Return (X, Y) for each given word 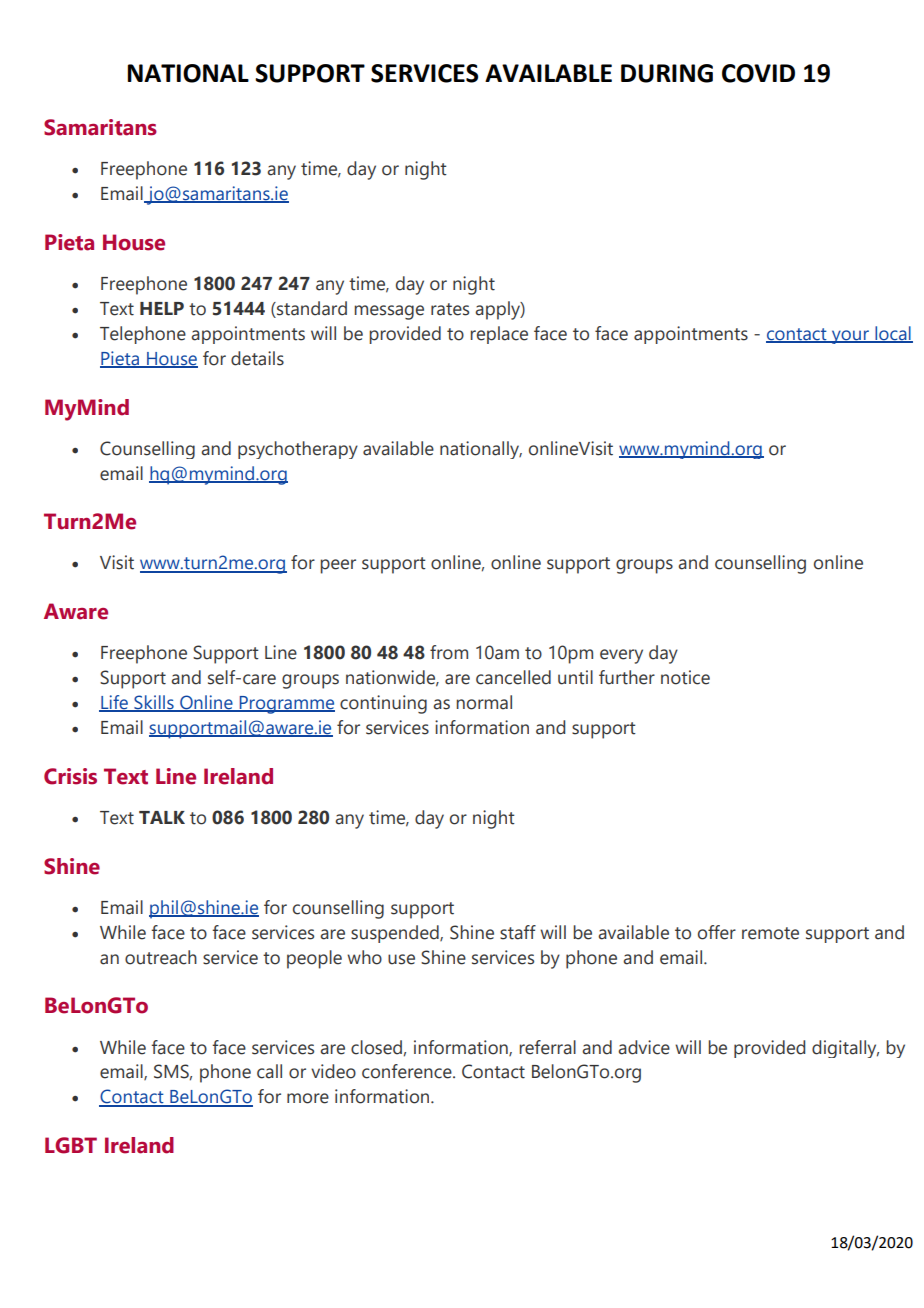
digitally (845, 1049)
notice (685, 677)
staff (518, 932)
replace (499, 335)
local (893, 334)
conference (408, 1071)
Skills (154, 703)
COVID (758, 73)
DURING (667, 73)
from (449, 652)
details (257, 358)
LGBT (71, 1145)
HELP (162, 308)
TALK (162, 817)
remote (770, 933)
